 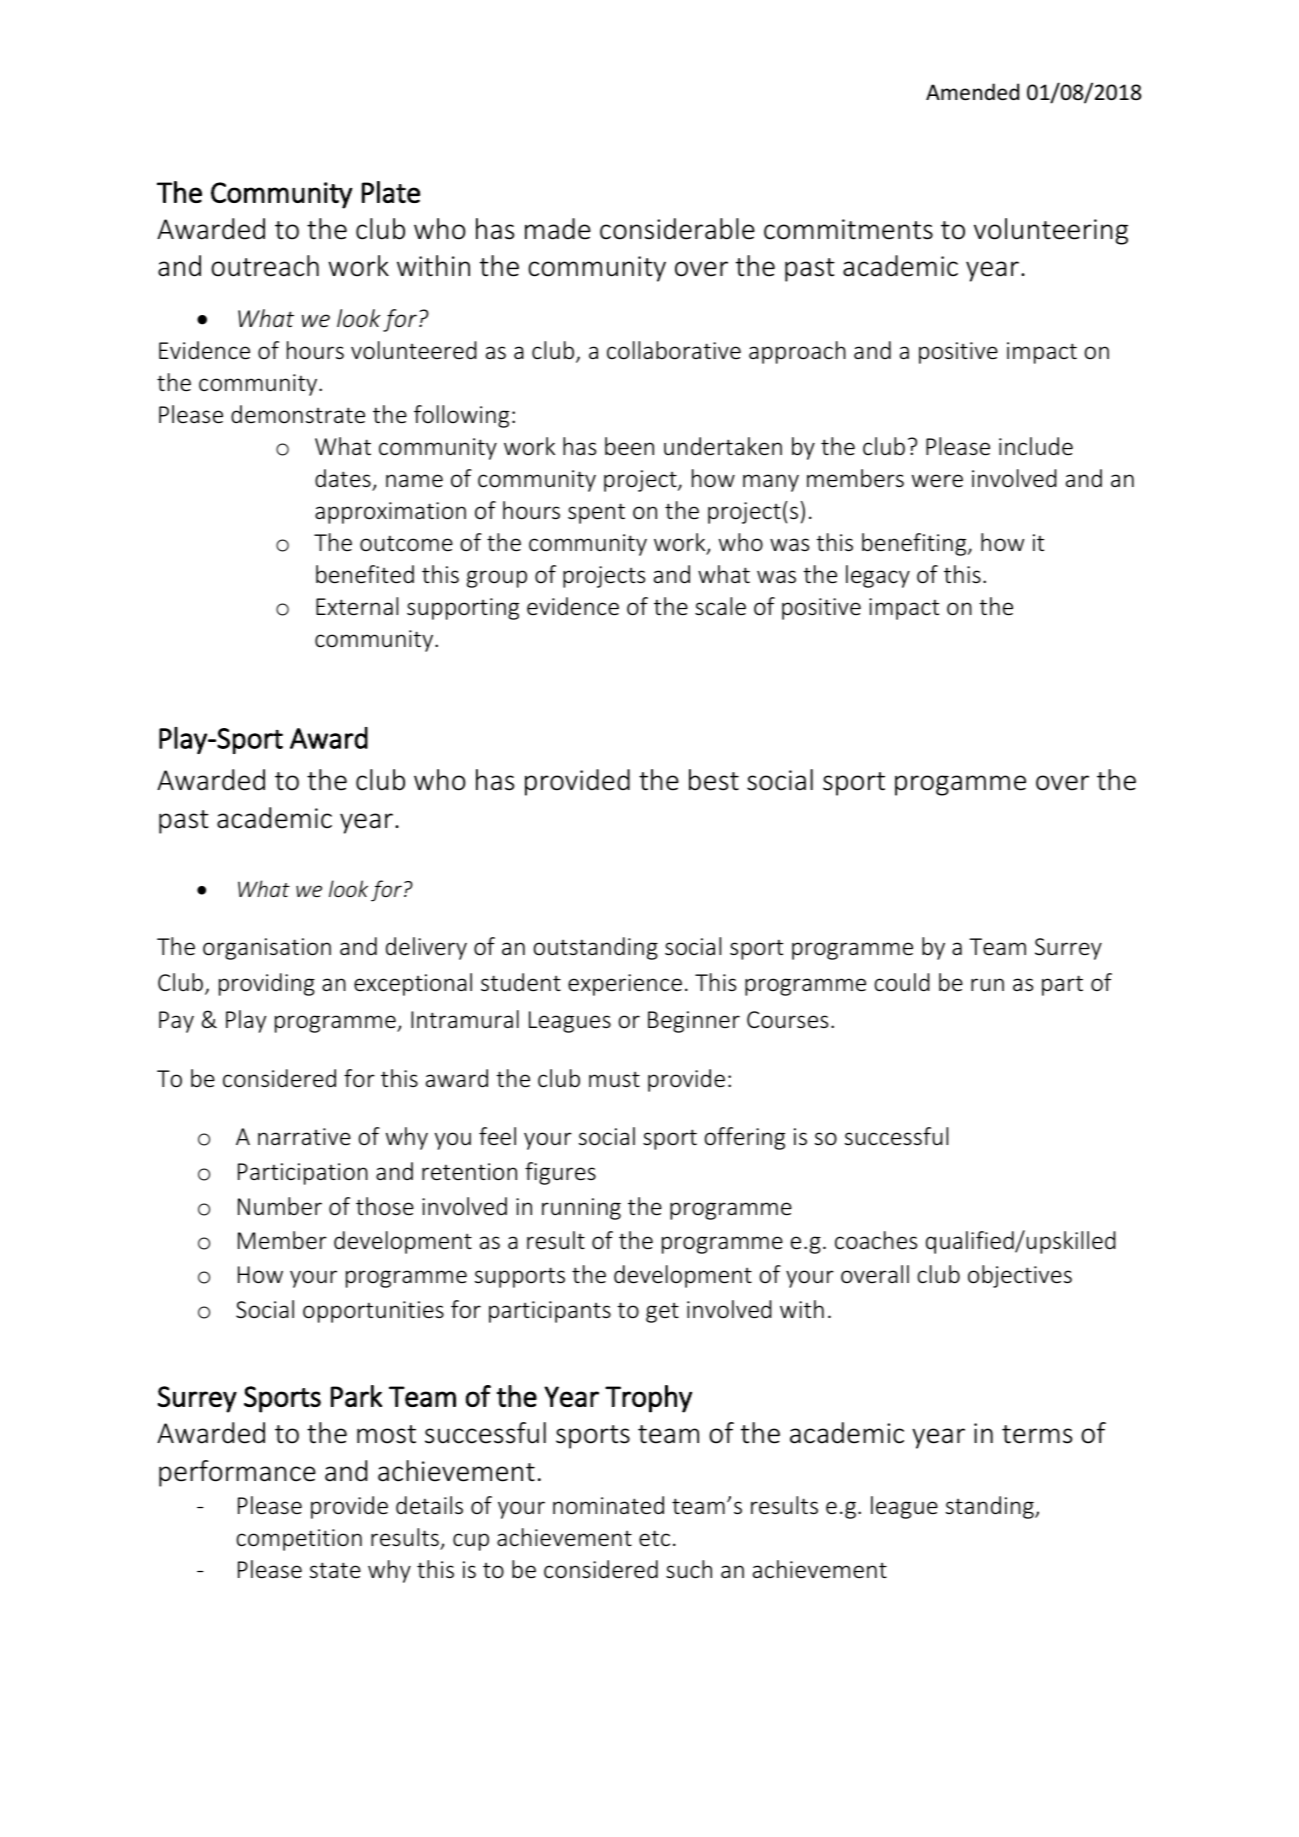 I want to click on dates, so click(x=343, y=478).
